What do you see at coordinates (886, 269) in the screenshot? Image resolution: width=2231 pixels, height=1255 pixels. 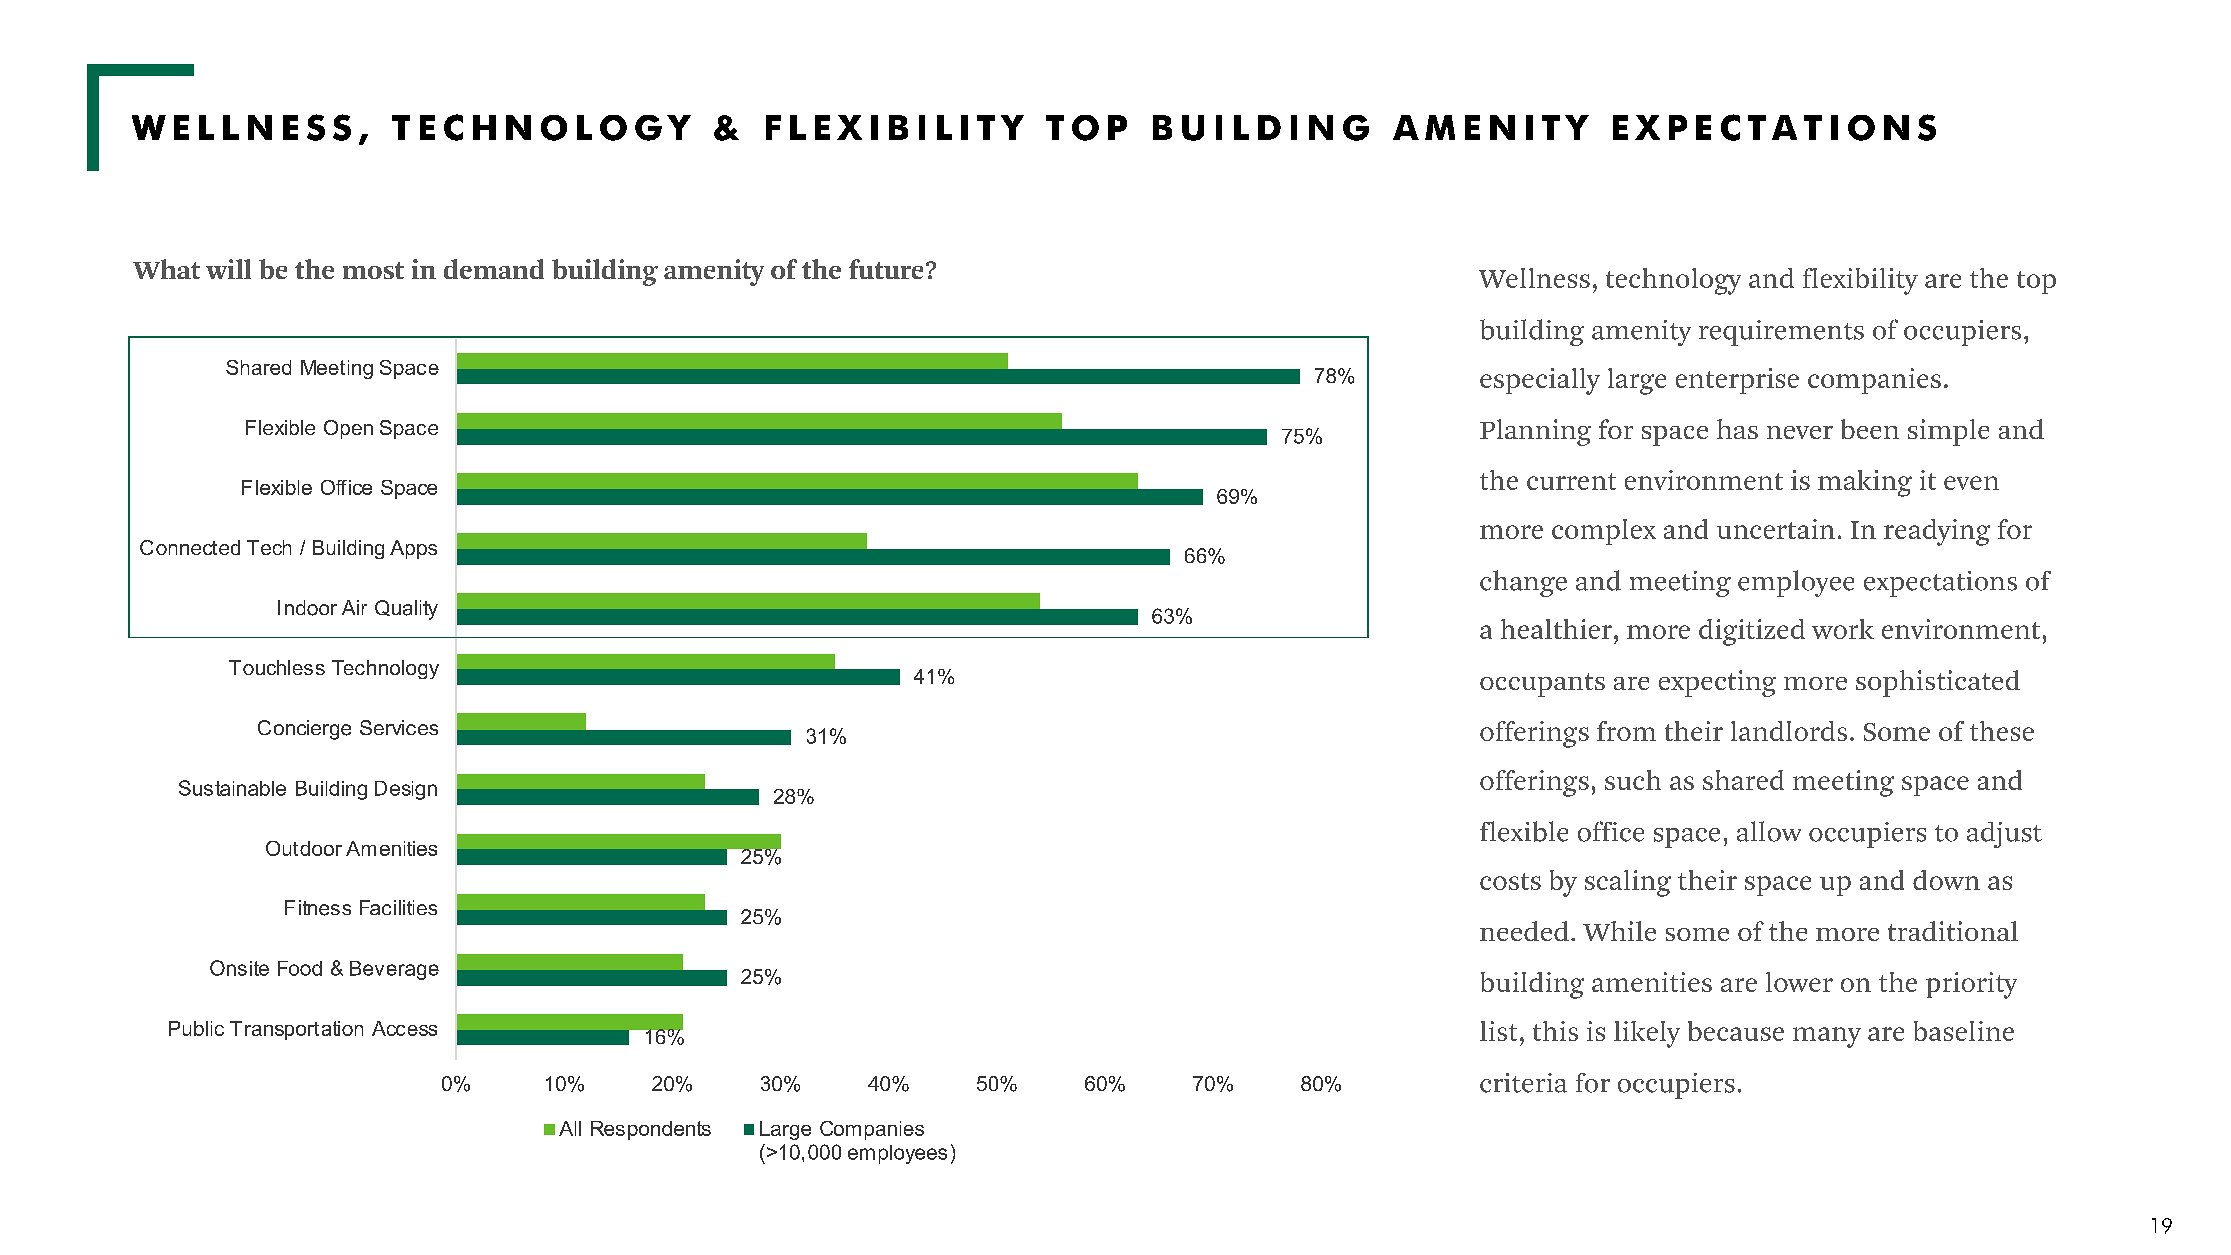 I see `future` at bounding box center [886, 269].
